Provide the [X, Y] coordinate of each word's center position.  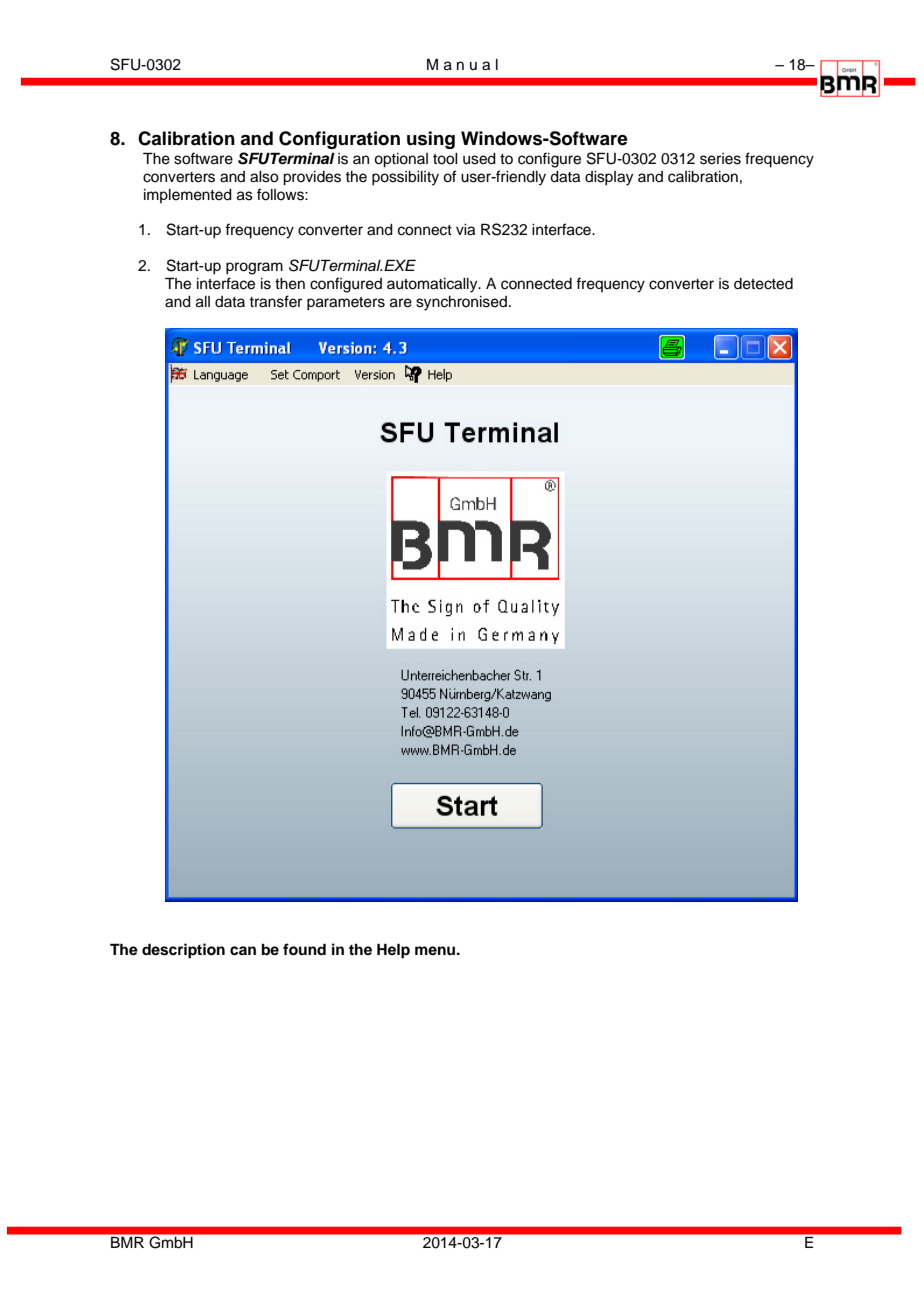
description [183, 951]
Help [393, 951]
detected [763, 284]
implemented [188, 196]
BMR [127, 1242]
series [720, 159]
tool [445, 159]
